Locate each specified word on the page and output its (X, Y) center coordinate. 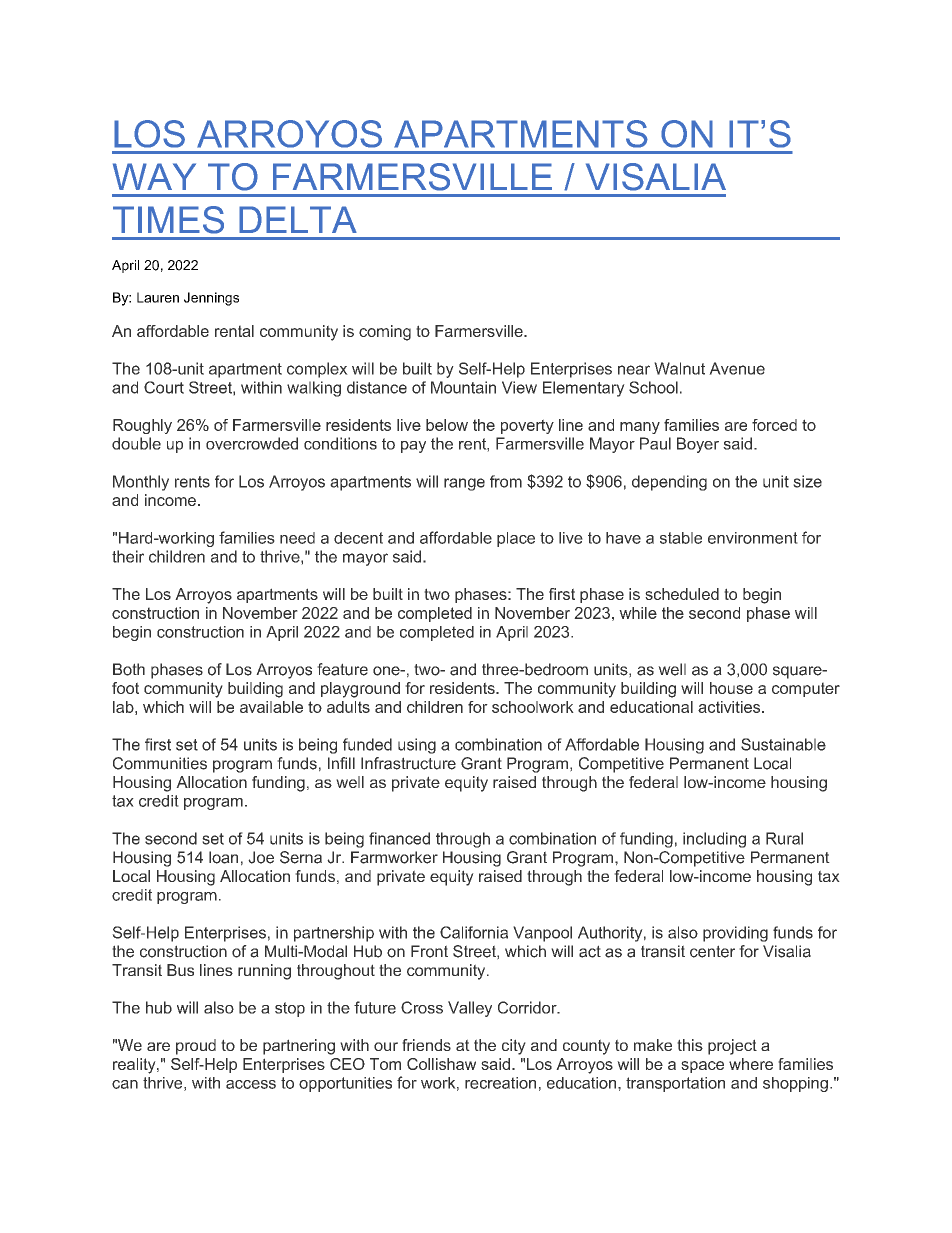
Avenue (737, 368)
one (387, 671)
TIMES (168, 220)
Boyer (698, 445)
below (447, 425)
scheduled (682, 594)
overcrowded (252, 443)
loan (223, 857)
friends (426, 1045)
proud (196, 1047)
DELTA (298, 219)
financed (399, 838)
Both (129, 669)
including (714, 840)
